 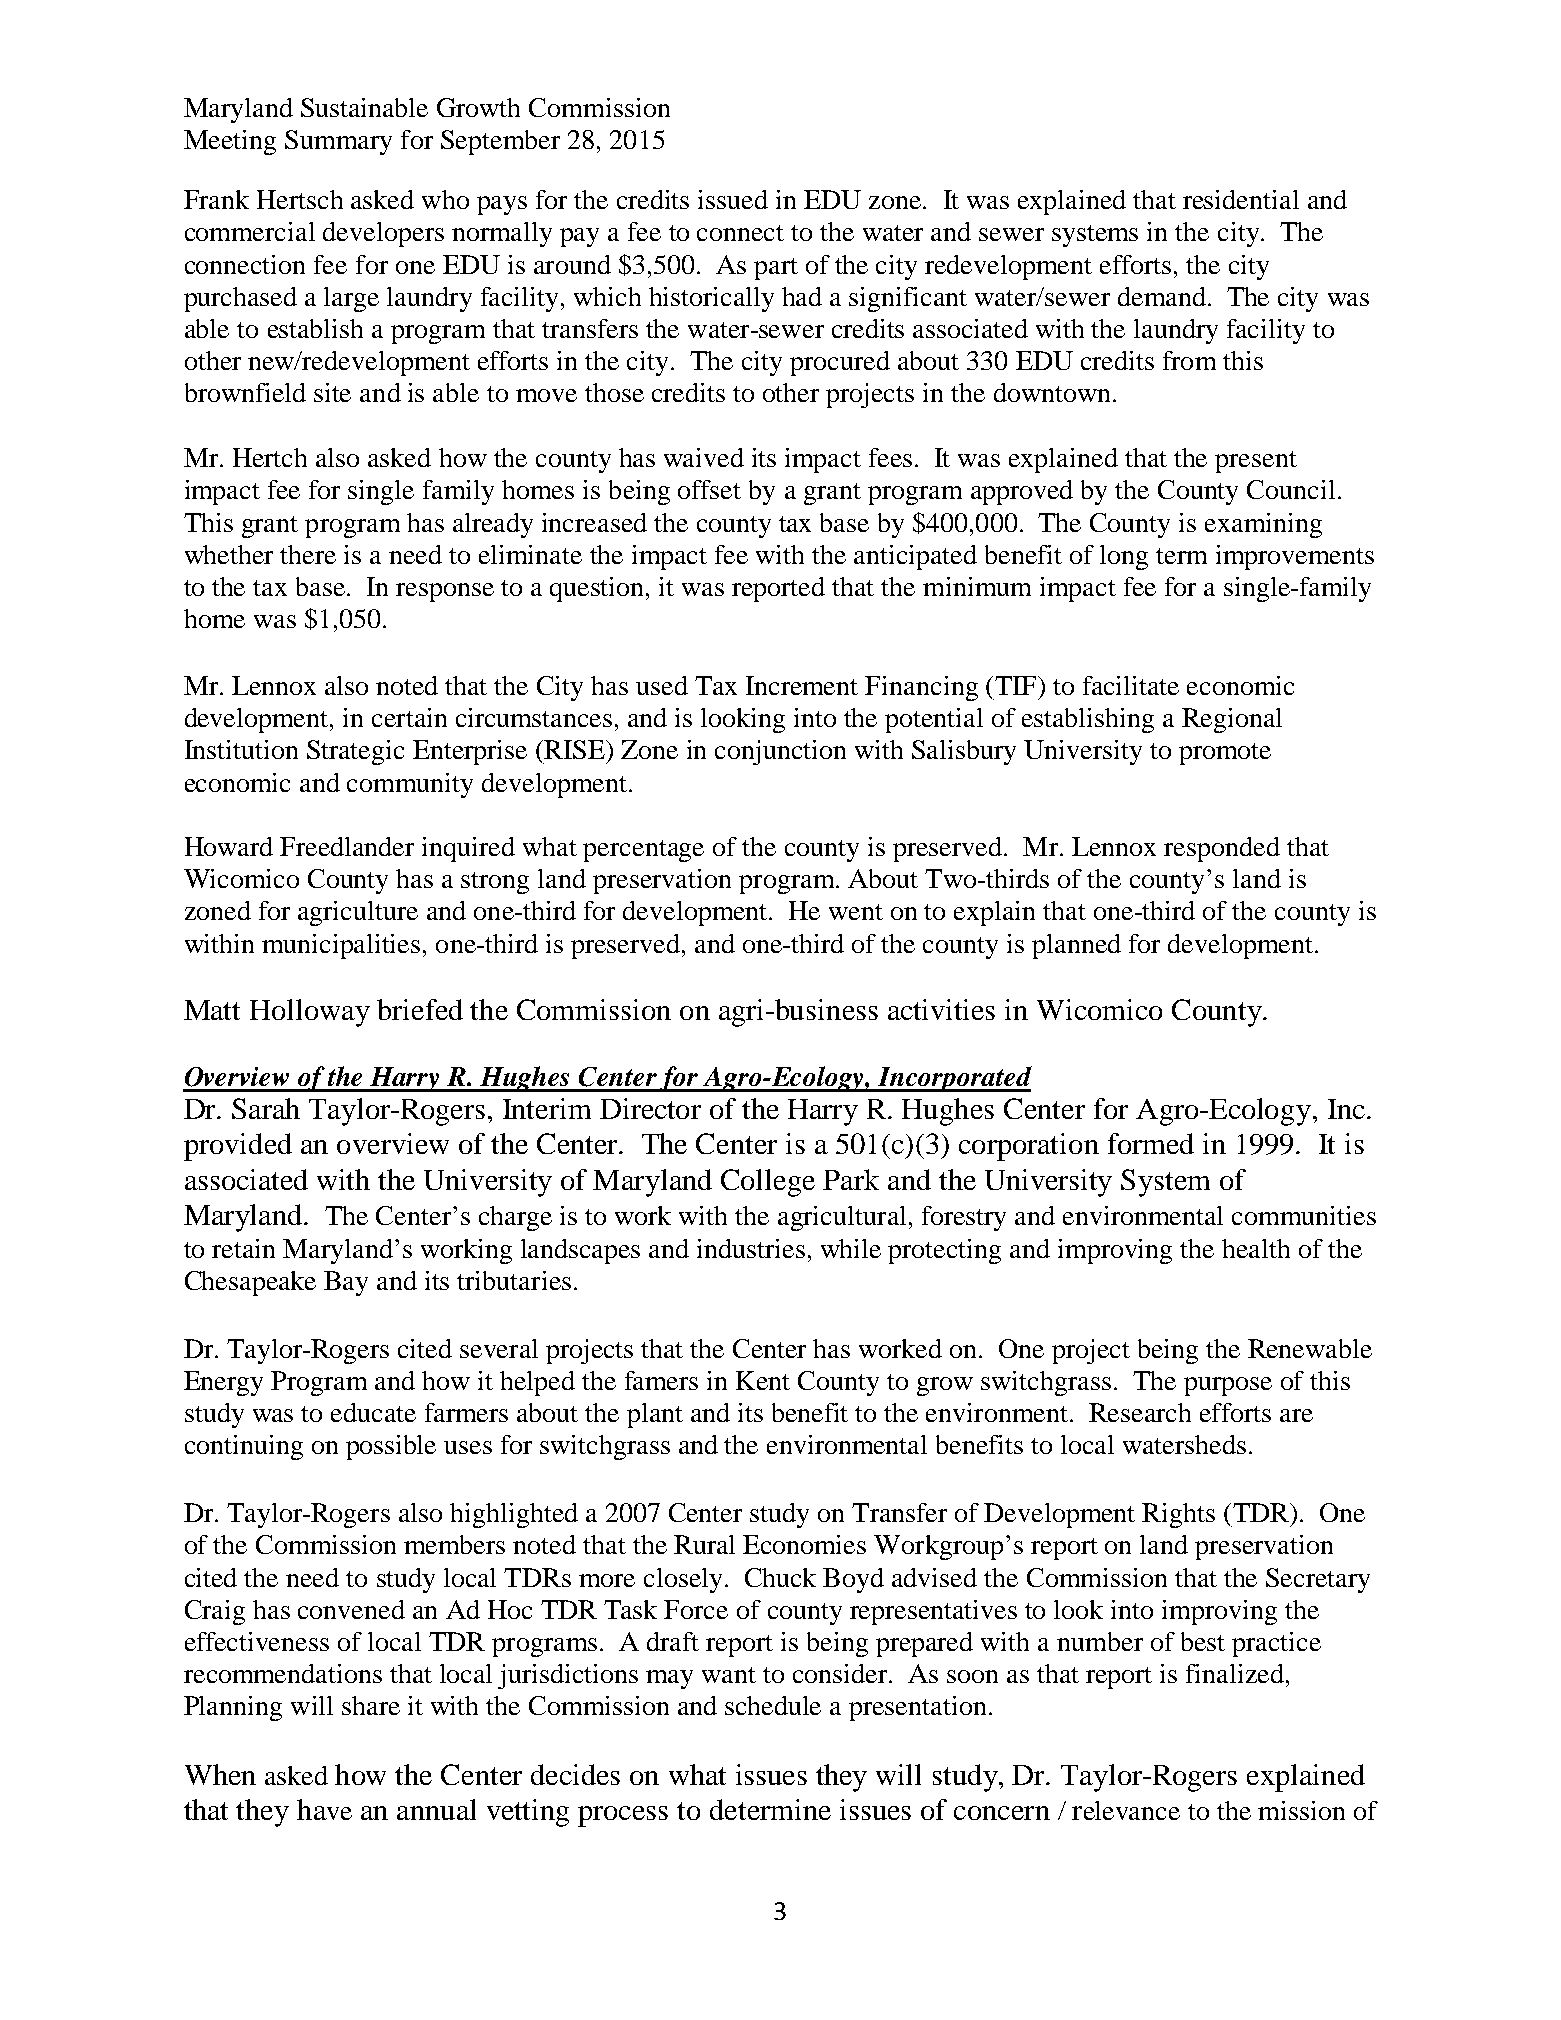 I want to click on educate, so click(x=373, y=1412).
